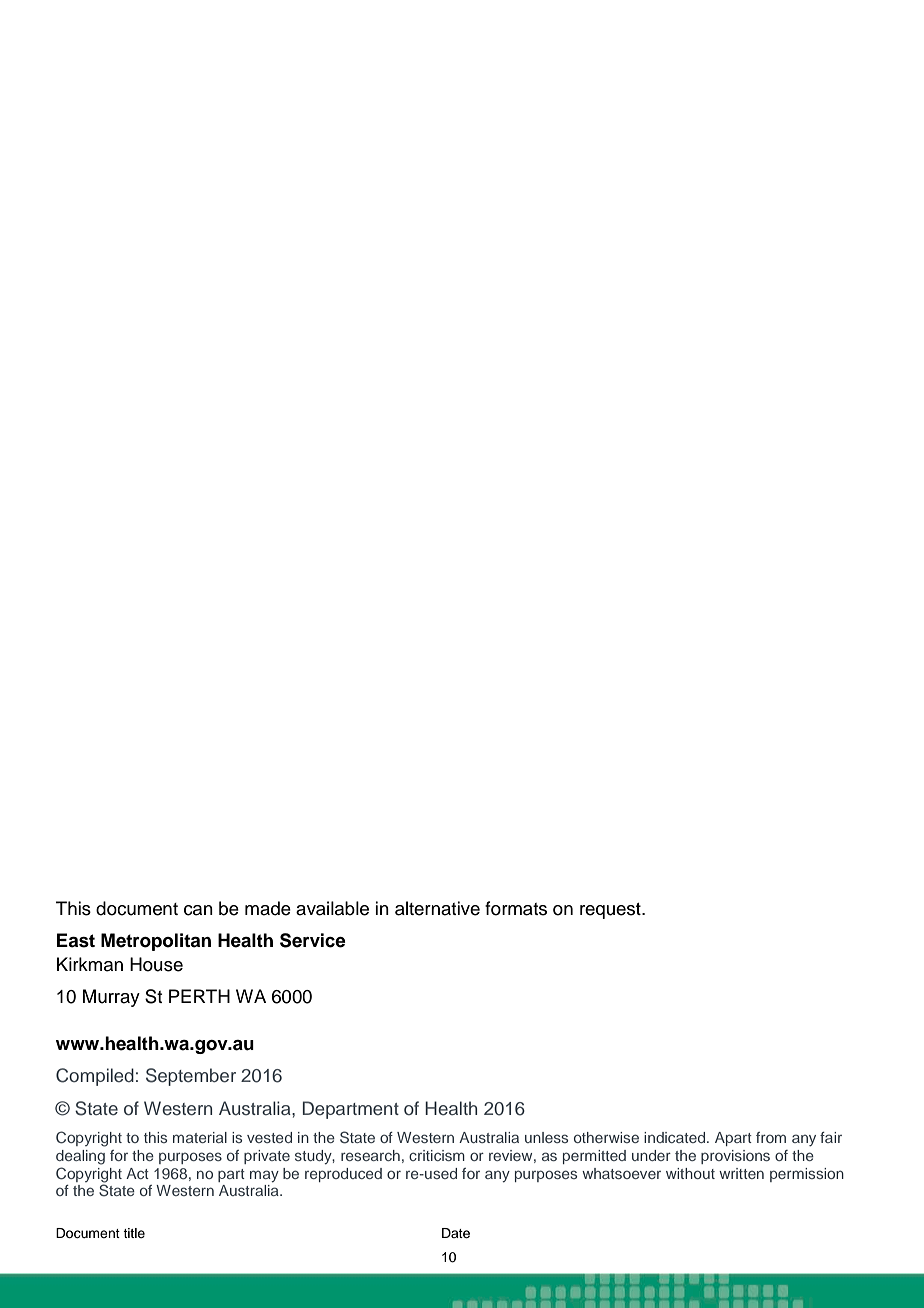  What do you see at coordinates (200, 1137) in the document?
I see `material` at bounding box center [200, 1137].
